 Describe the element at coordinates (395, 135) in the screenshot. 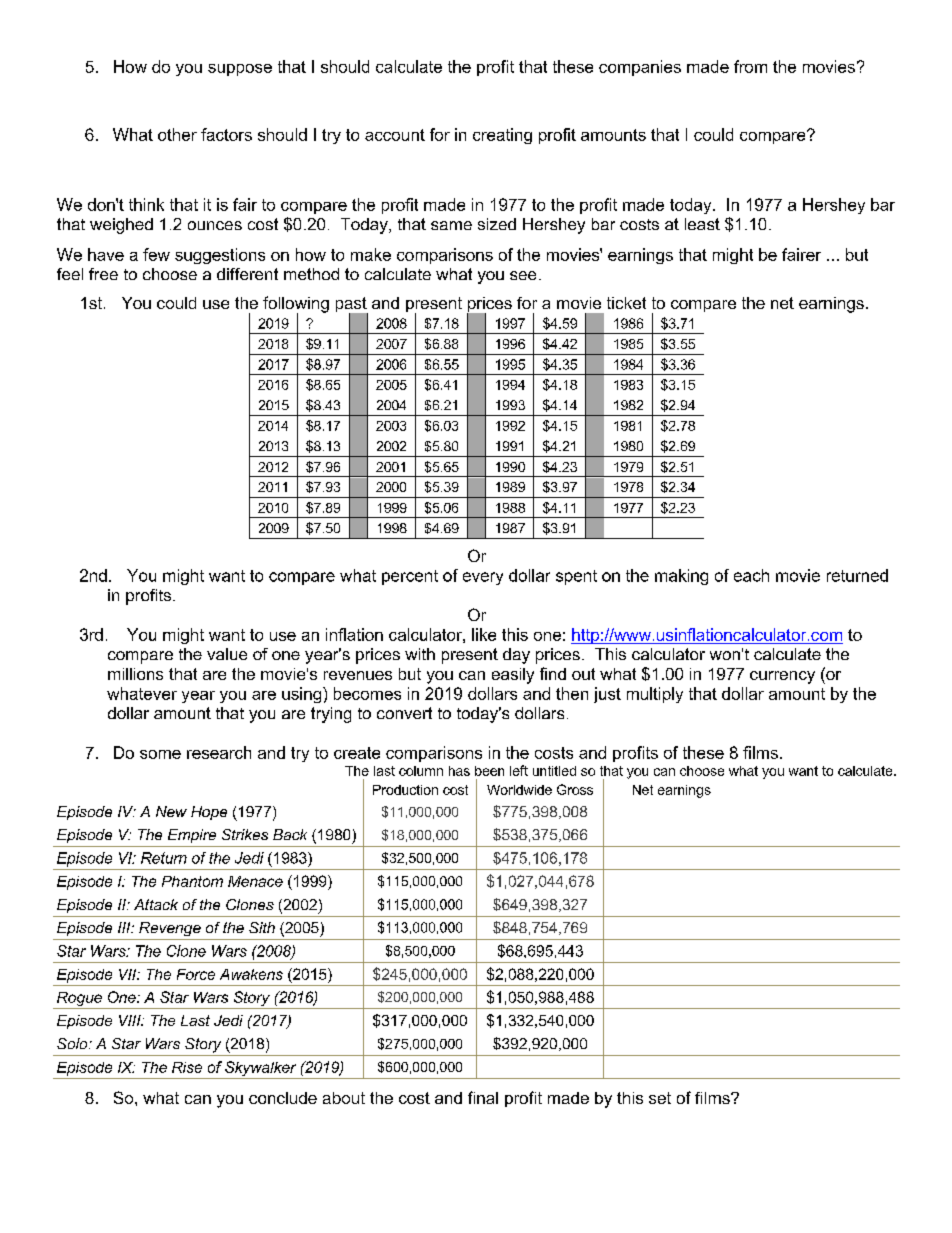

I see `account` at that location.
